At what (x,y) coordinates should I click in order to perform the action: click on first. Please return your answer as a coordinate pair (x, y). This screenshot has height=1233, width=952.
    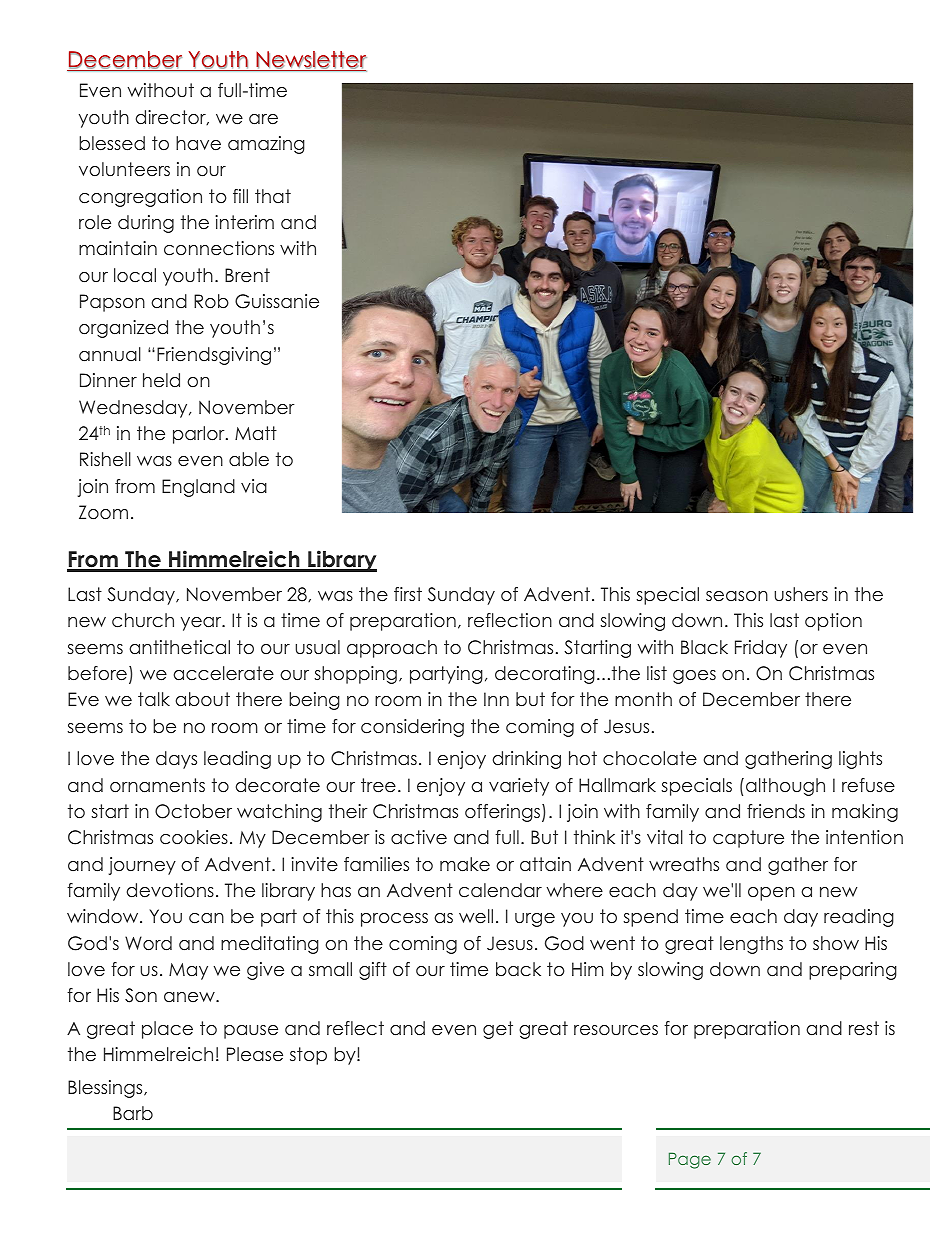
    Looking at the image, I should click on (408, 594).
